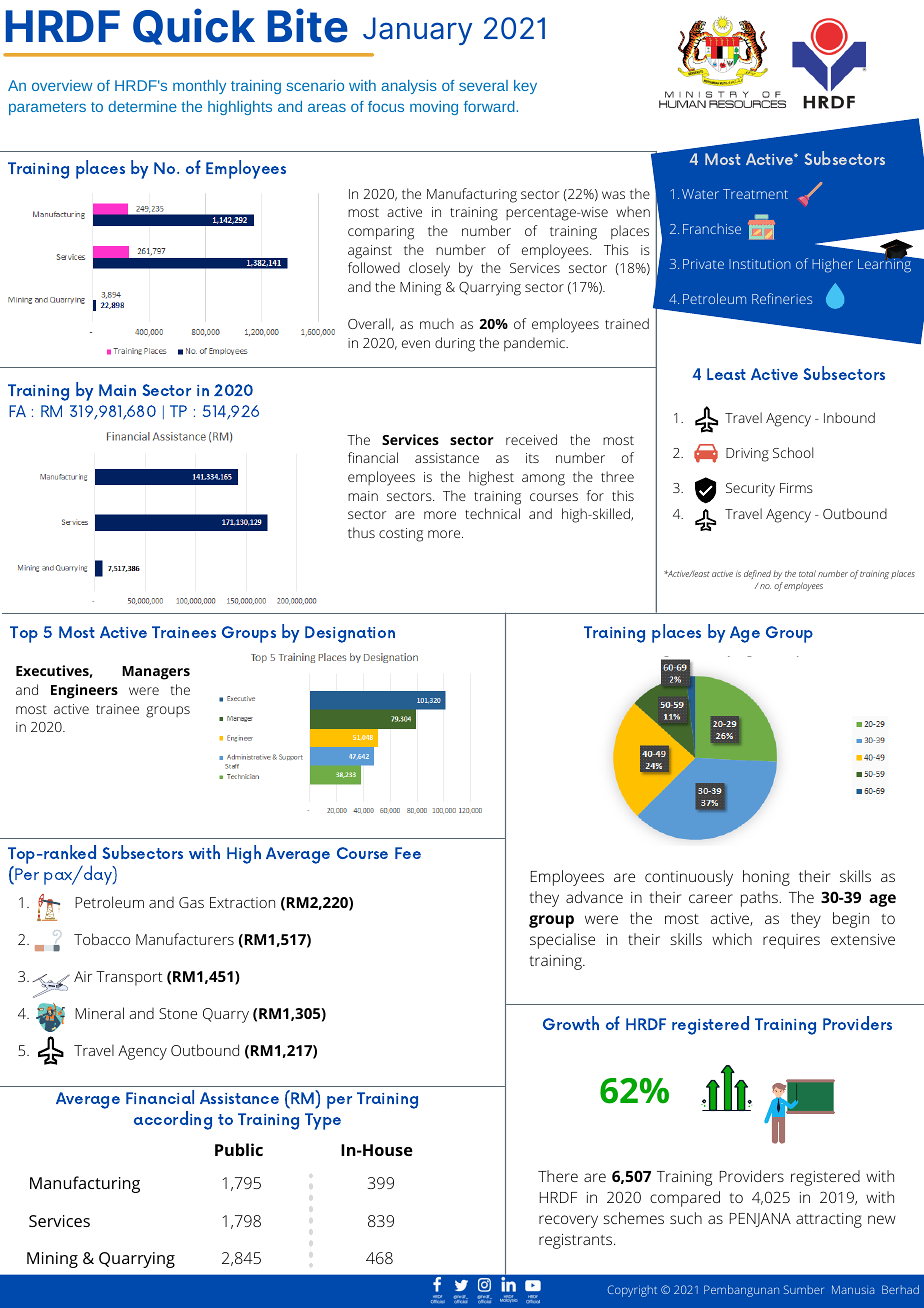 This screenshot has width=924, height=1308. I want to click on determine, so click(142, 106).
